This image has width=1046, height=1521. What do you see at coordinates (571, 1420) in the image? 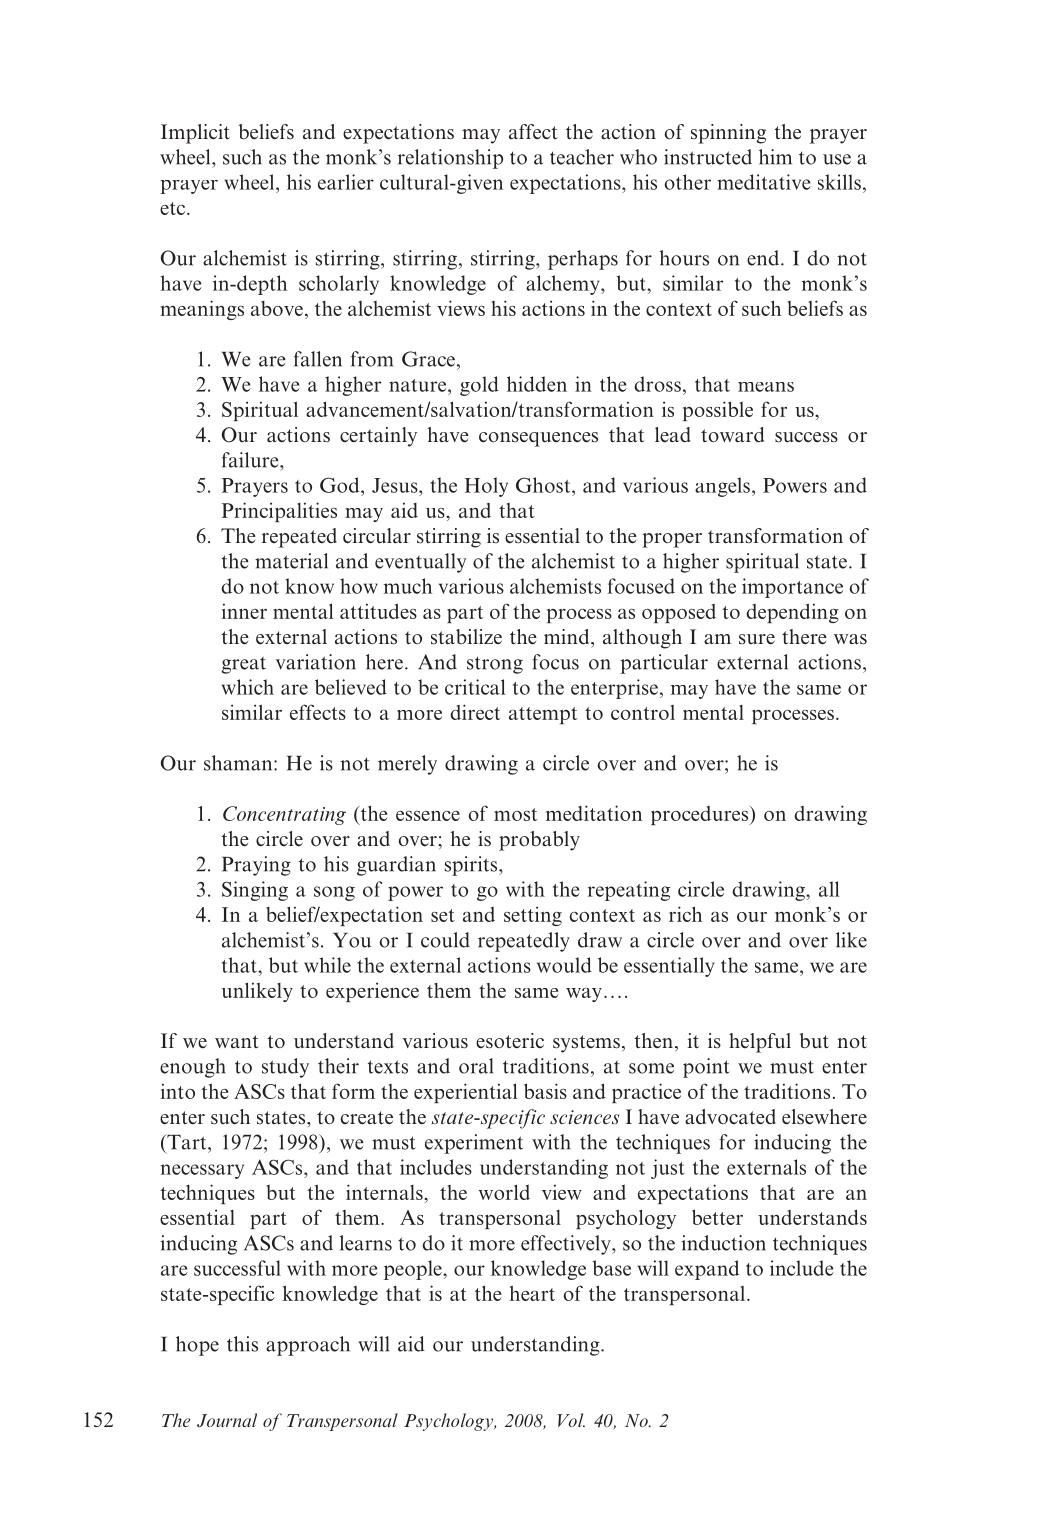
I see `Vol` at bounding box center [571, 1420].
